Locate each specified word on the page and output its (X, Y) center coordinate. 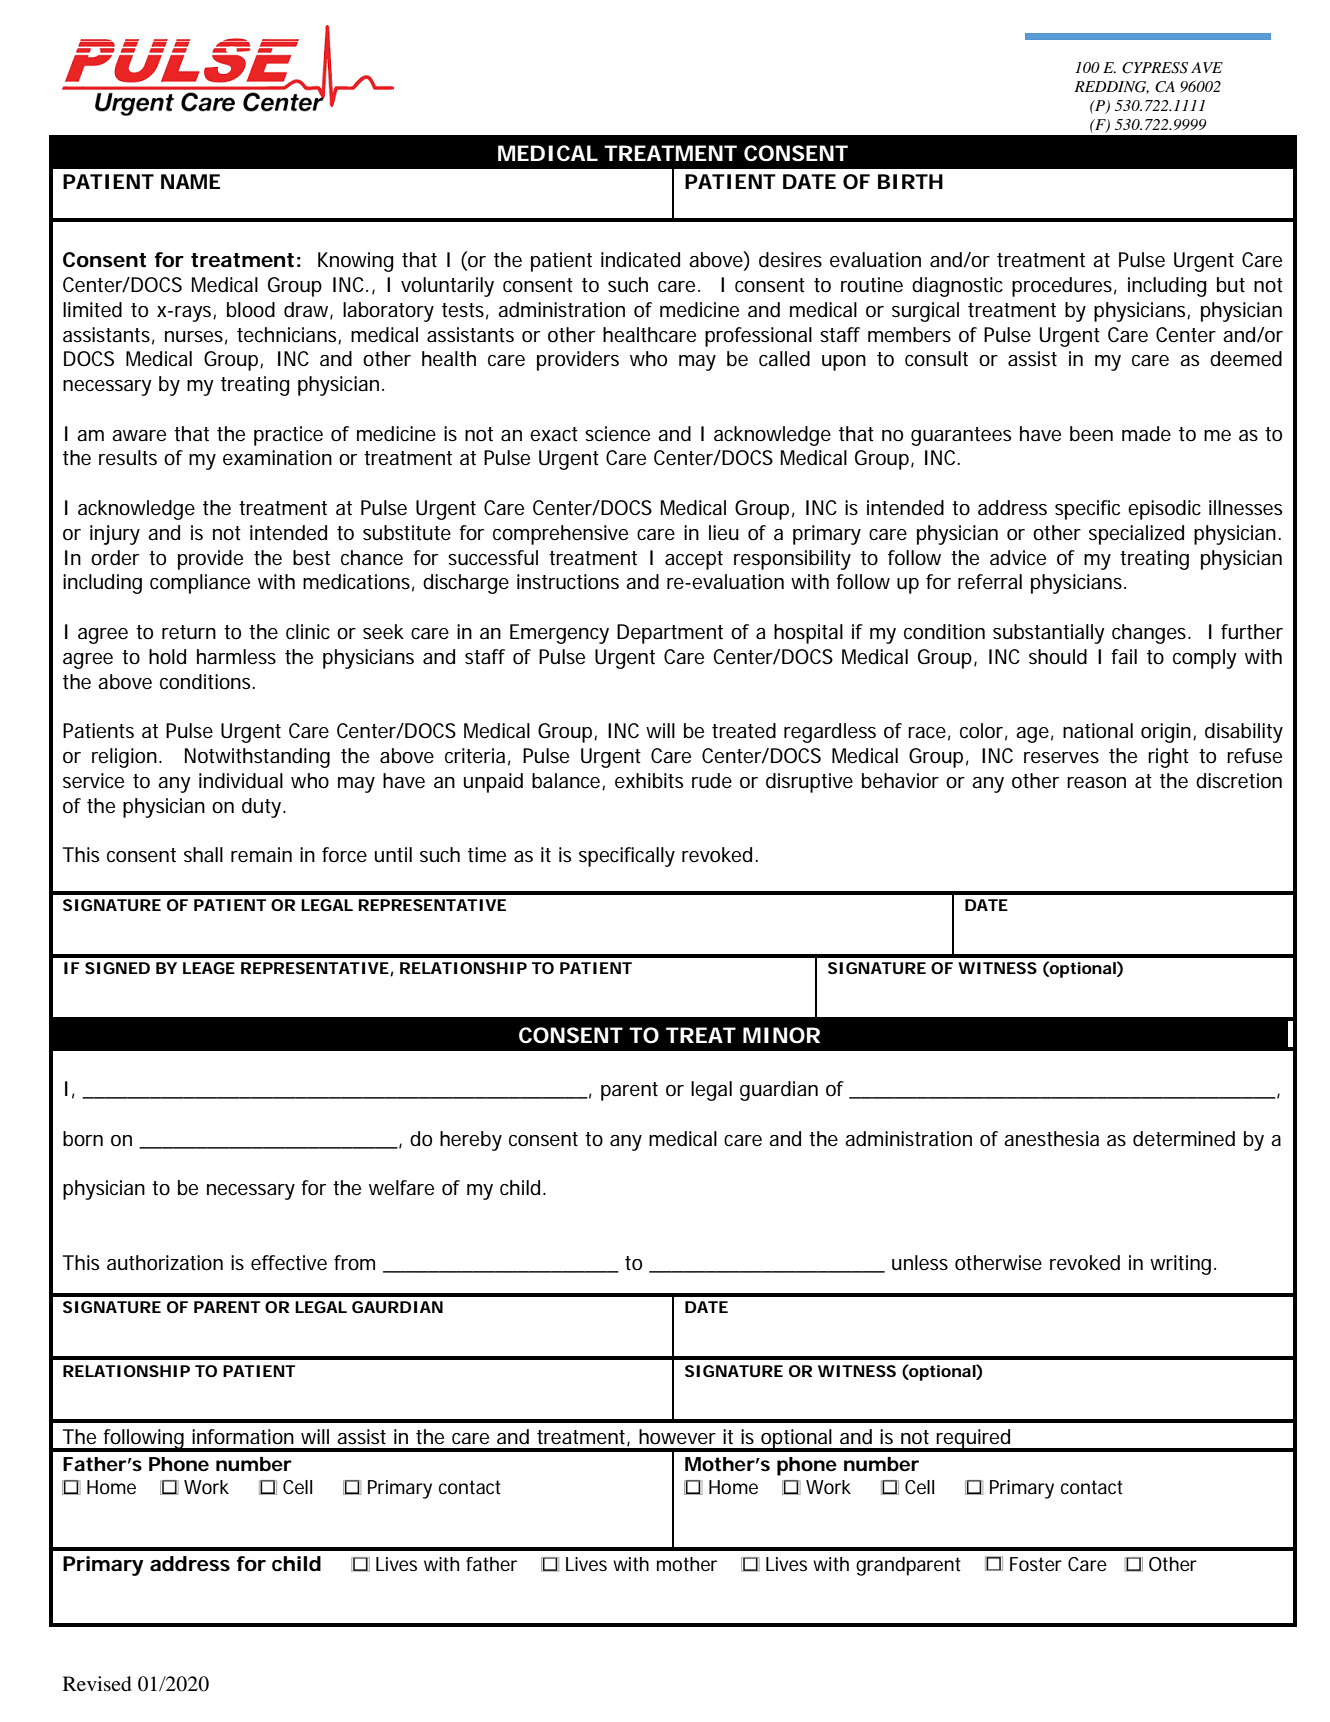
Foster (1036, 1564)
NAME (190, 181)
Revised (97, 1684)
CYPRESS (1155, 68)
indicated (640, 260)
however (677, 1437)
